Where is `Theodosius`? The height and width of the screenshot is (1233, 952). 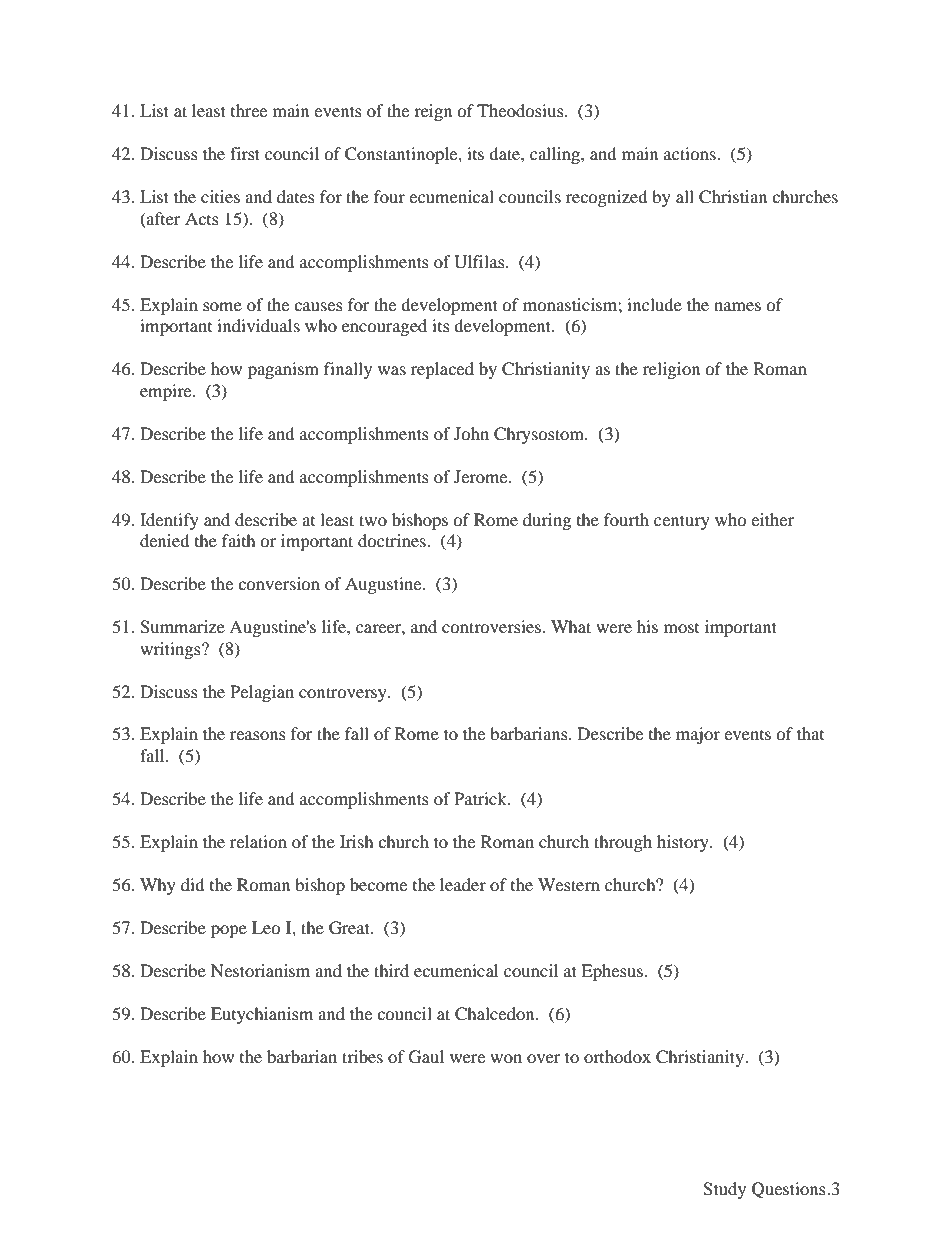 Theodosius is located at coordinates (521, 110).
